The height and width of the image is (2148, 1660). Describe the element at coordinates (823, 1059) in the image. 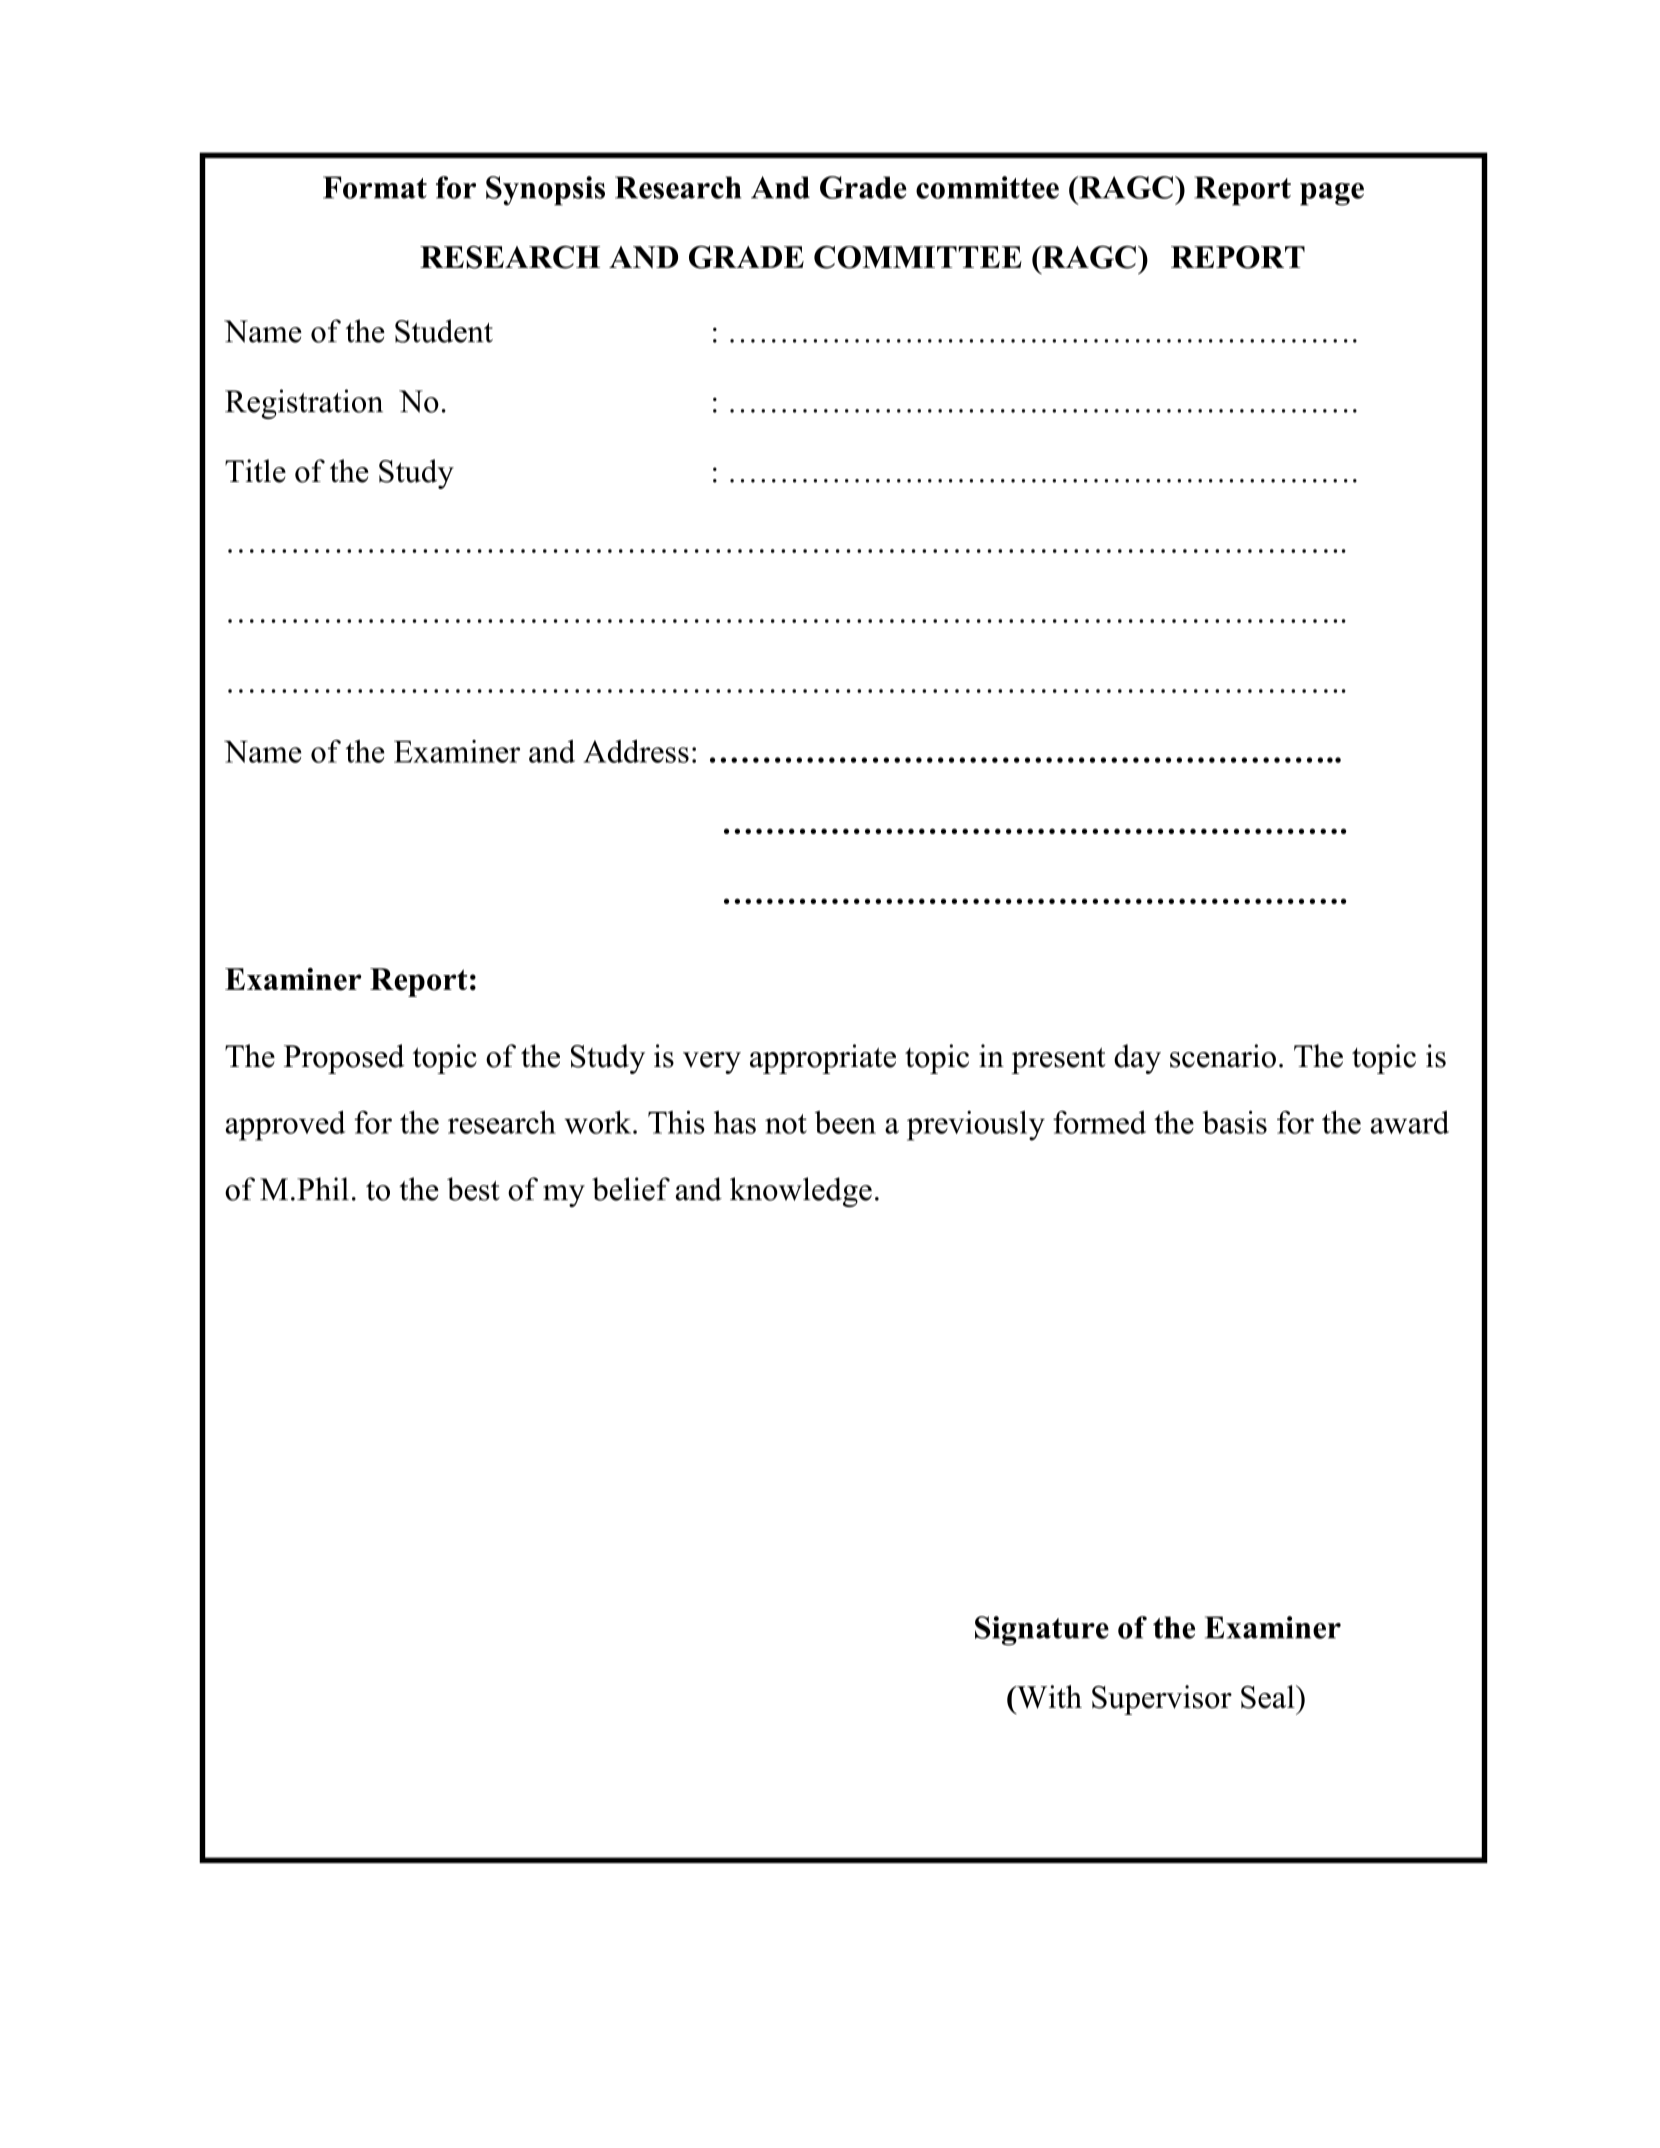

I see `appropriate` at that location.
